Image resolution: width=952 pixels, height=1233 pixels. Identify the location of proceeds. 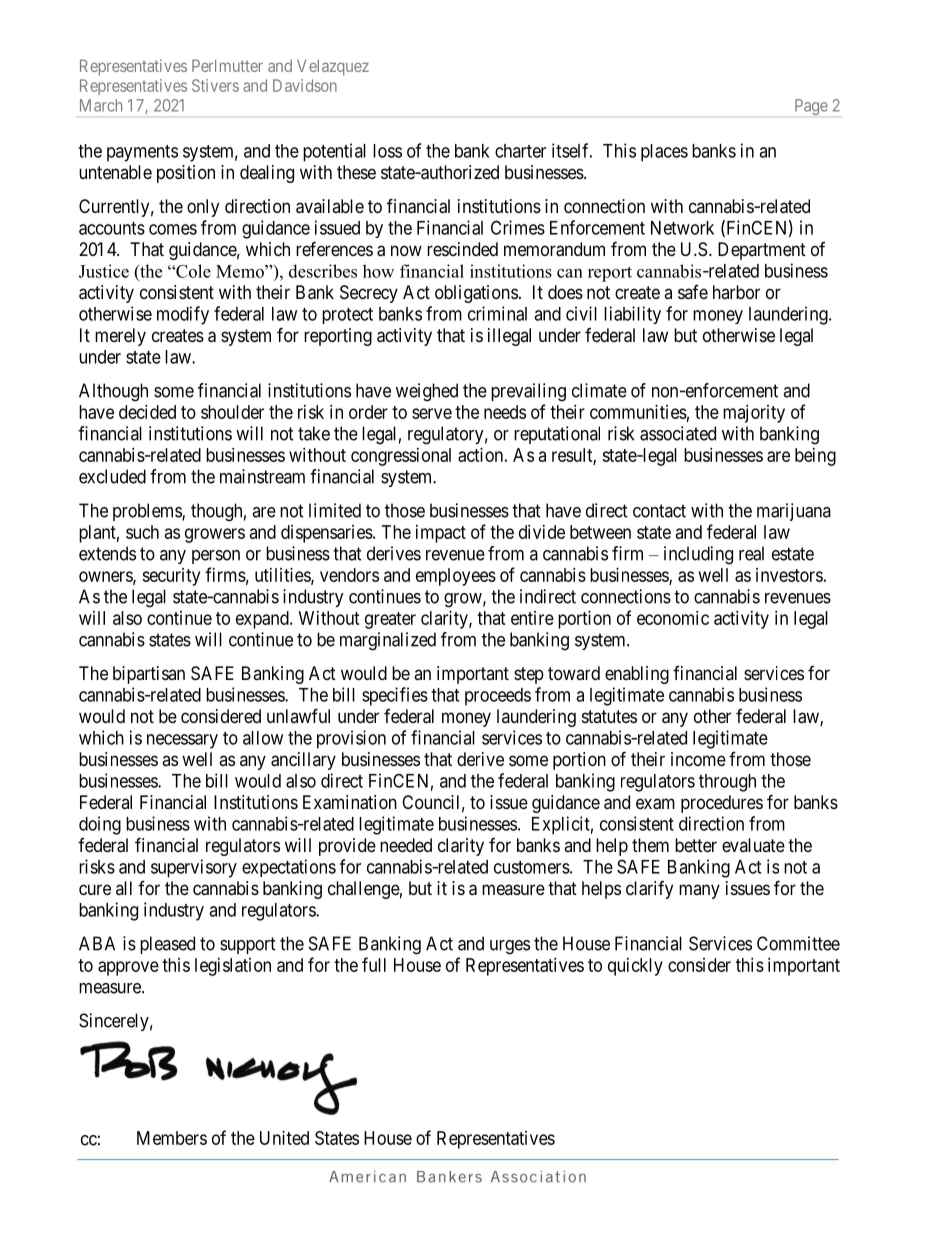
(498, 697).
